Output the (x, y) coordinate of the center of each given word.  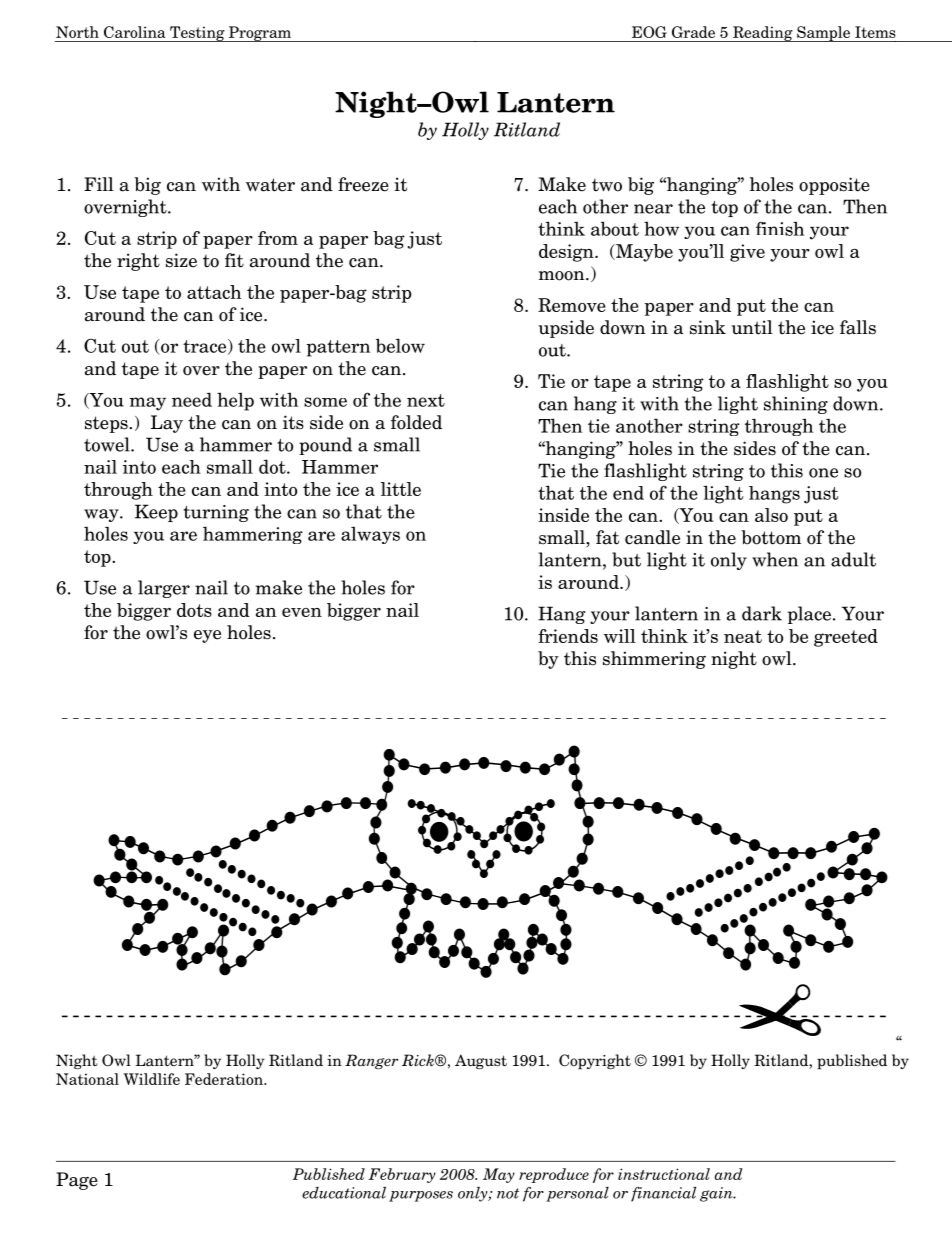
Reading (763, 34)
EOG (649, 32)
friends (568, 636)
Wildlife (151, 1079)
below (400, 345)
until (752, 327)
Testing (197, 34)
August (481, 1061)
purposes (421, 1196)
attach (214, 292)
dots (194, 610)
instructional (664, 1174)
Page (77, 1181)
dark (762, 613)
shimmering (654, 660)
